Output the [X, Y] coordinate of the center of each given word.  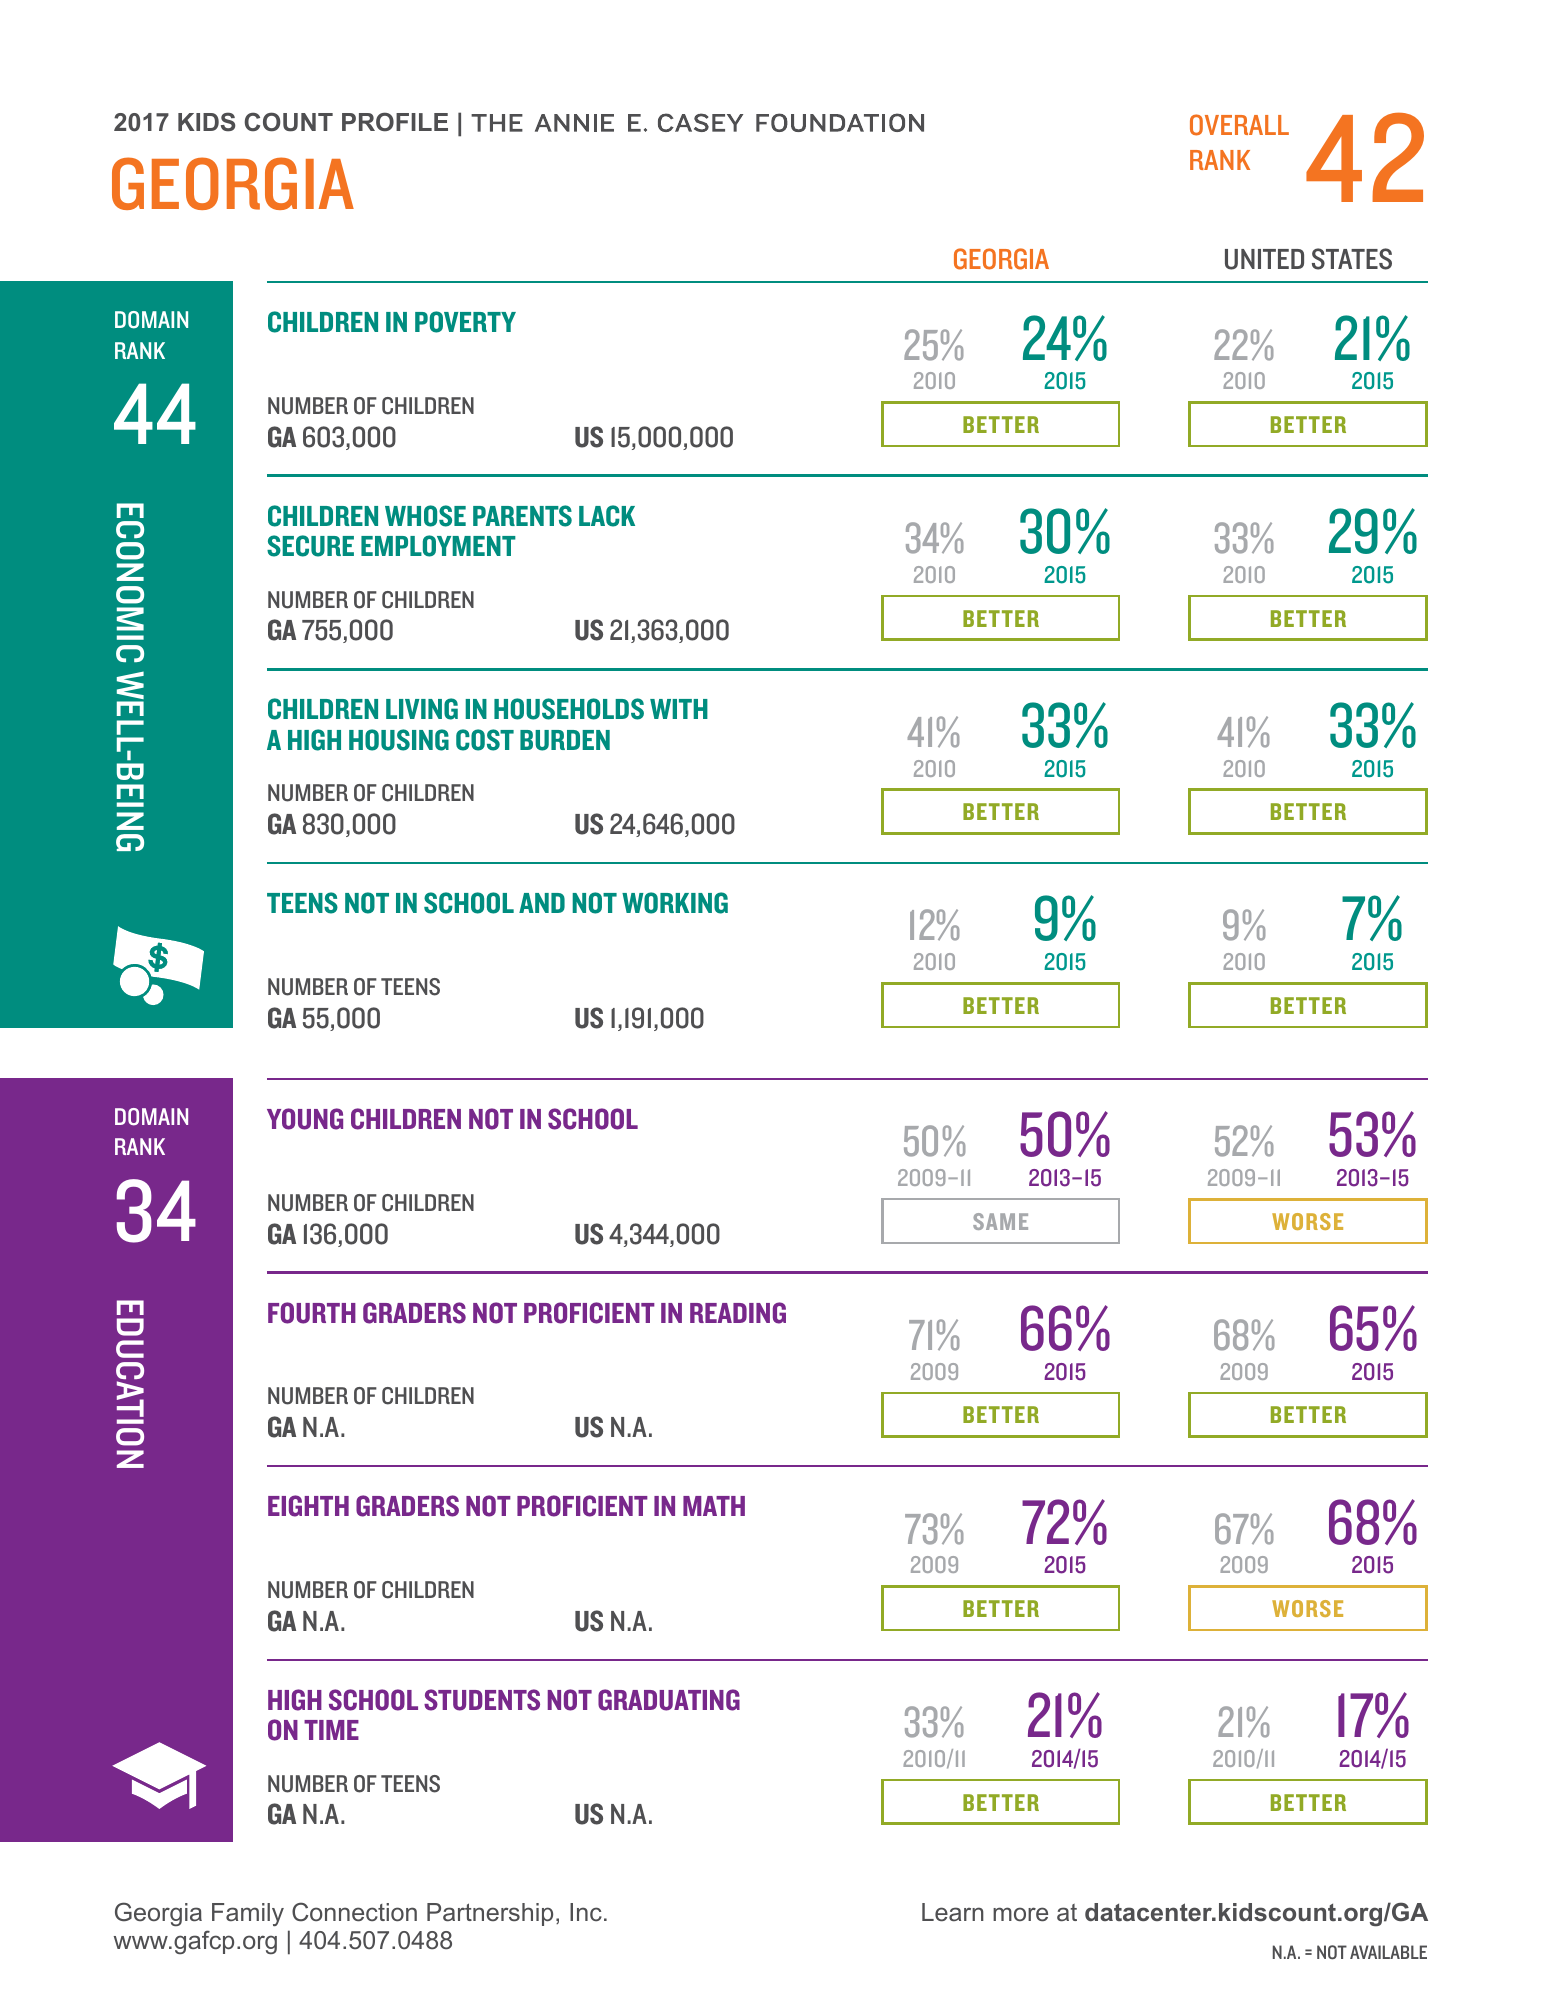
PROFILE [395, 122]
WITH [679, 709]
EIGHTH [308, 1506]
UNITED [1264, 259]
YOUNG [305, 1119]
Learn [953, 1912]
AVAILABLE [1388, 1952]
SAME [1000, 1221]
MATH [714, 1506]
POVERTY [465, 322]
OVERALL [1239, 125]
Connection [354, 1912]
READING [738, 1313]
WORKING [675, 903]
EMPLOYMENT [438, 546]
